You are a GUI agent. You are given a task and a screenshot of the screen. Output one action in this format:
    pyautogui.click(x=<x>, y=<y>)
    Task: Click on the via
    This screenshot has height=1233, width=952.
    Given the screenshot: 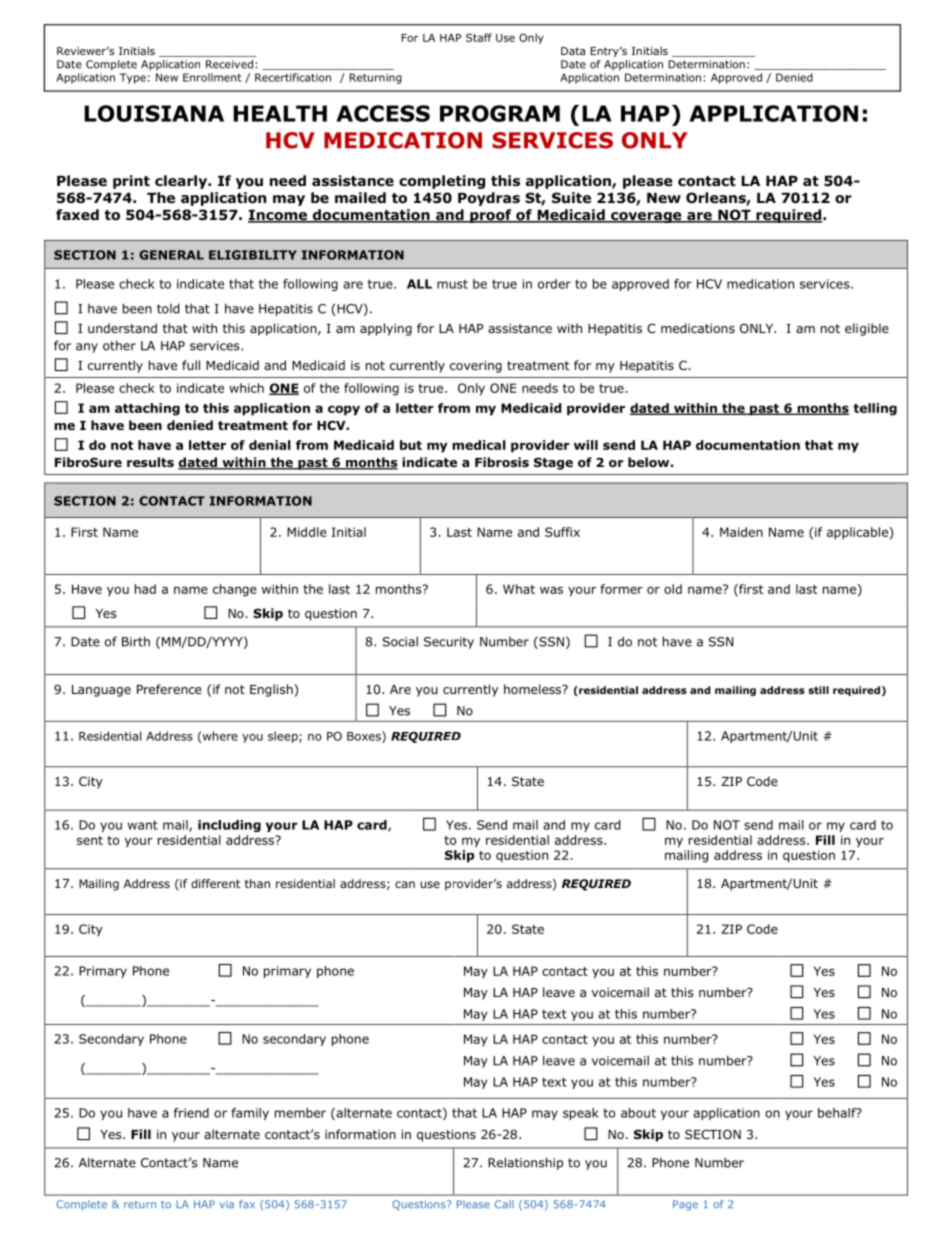 What is the action you would take?
    pyautogui.click(x=226, y=1204)
